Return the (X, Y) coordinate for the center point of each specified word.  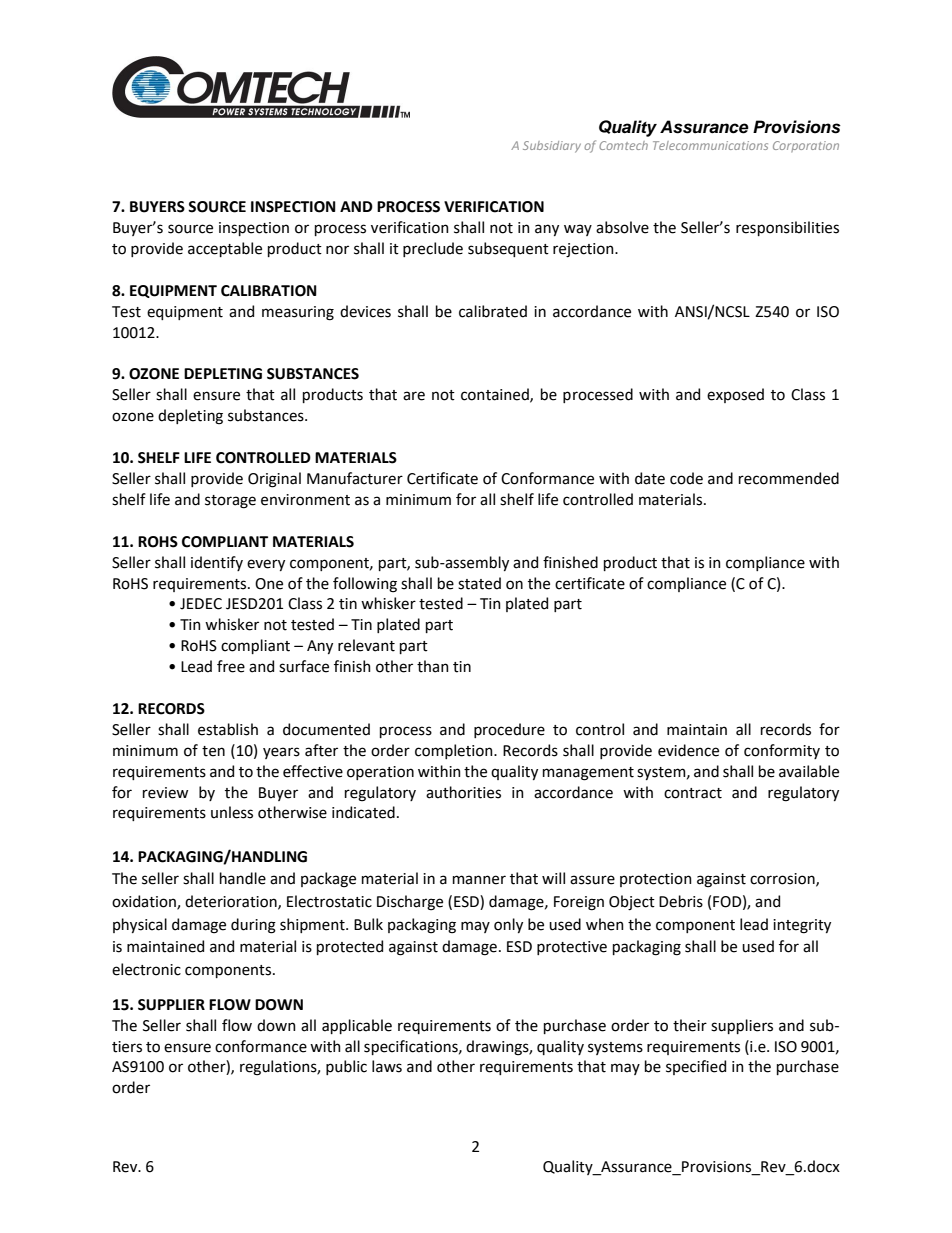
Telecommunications (710, 145)
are (414, 396)
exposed (735, 395)
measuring (298, 313)
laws (387, 1066)
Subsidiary (552, 147)
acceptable (225, 249)
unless (232, 812)
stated (479, 583)
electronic (146, 969)
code (686, 478)
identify (217, 563)
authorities (463, 792)
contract (693, 793)
